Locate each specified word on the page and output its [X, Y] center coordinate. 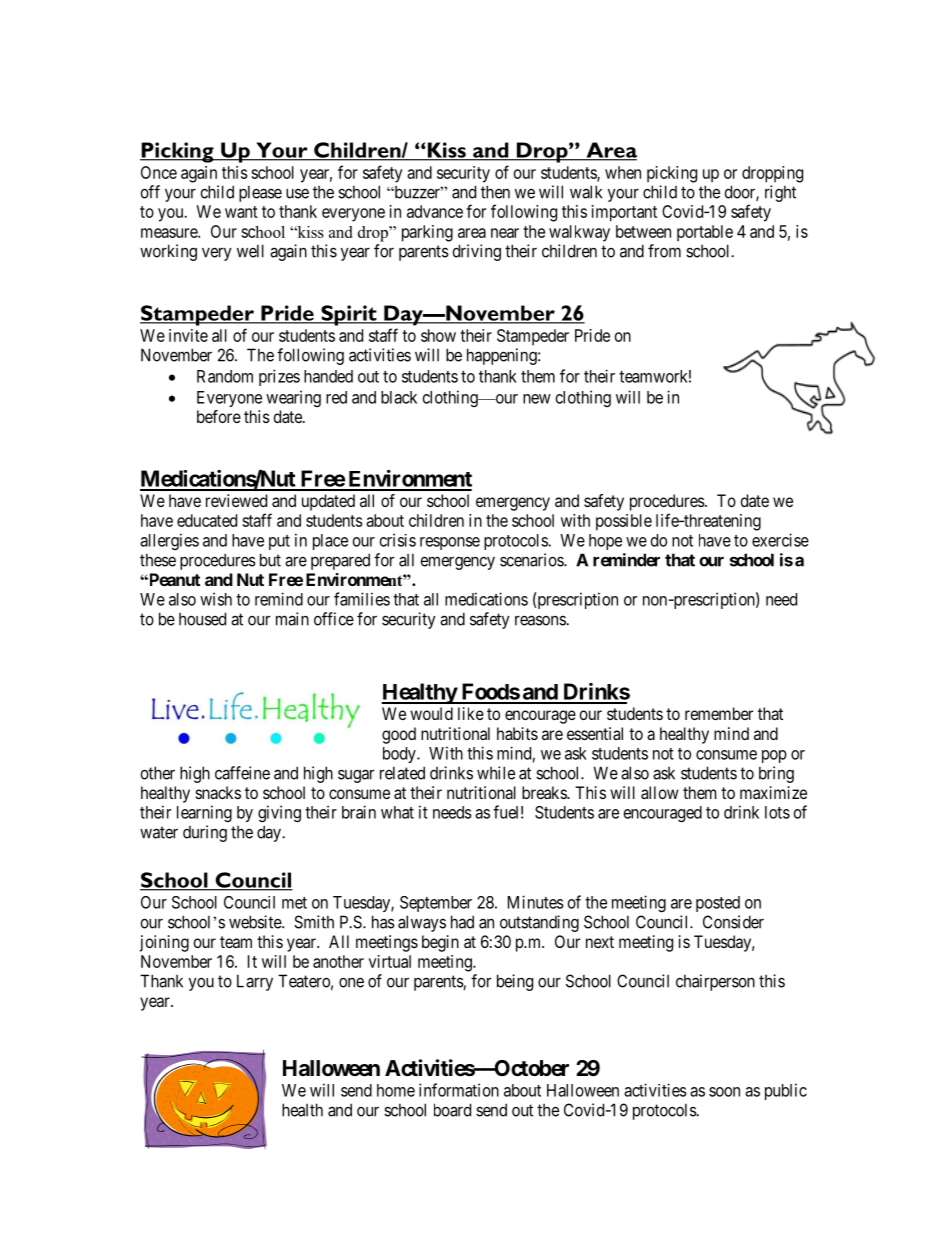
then [495, 192]
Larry [255, 982]
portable [705, 233]
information [459, 1090]
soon [724, 1092]
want [241, 212]
